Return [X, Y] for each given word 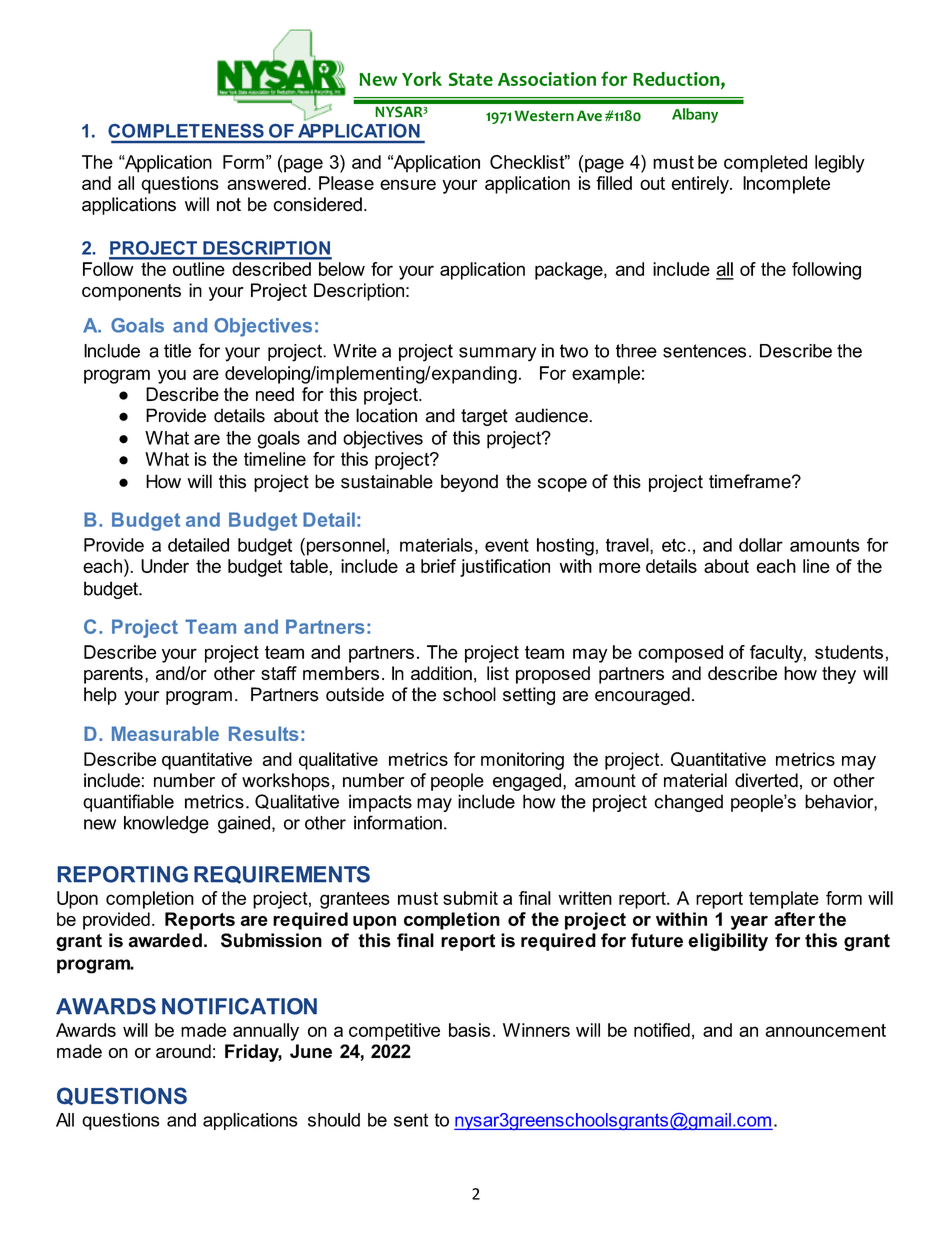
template [784, 900]
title [177, 351]
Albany [695, 115]
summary [497, 354]
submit [470, 898]
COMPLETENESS [186, 130]
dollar [761, 545]
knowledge [166, 825]
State [471, 79]
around [183, 1051]
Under [165, 566]
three [636, 351]
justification [505, 568]
